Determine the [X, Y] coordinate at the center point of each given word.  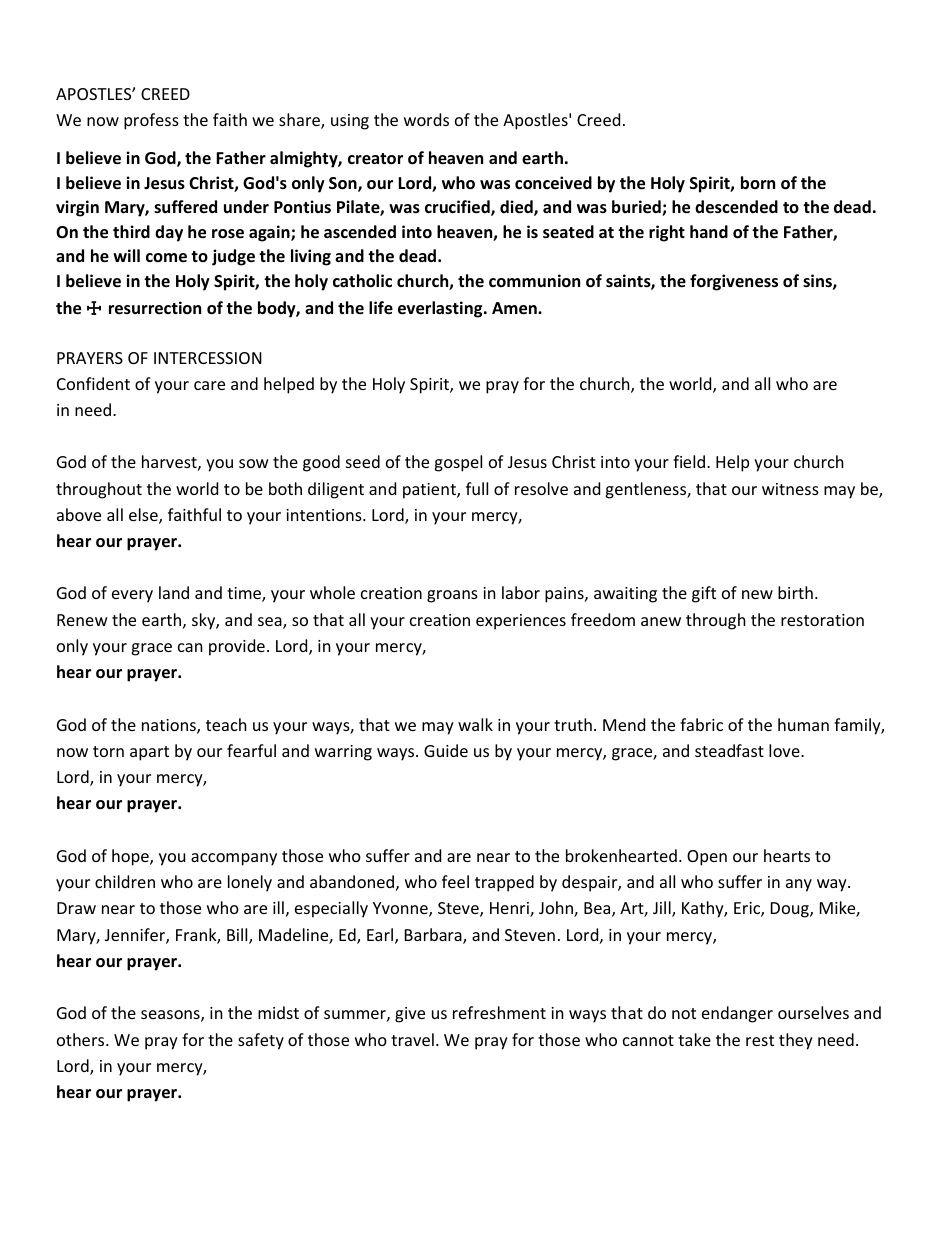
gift [704, 594]
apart [149, 753]
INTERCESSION [208, 358]
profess [151, 121]
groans [452, 596]
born [758, 183]
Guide [446, 750]
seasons [171, 1016]
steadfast [729, 750]
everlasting [441, 309]
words [426, 119]
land [174, 592]
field [689, 461]
